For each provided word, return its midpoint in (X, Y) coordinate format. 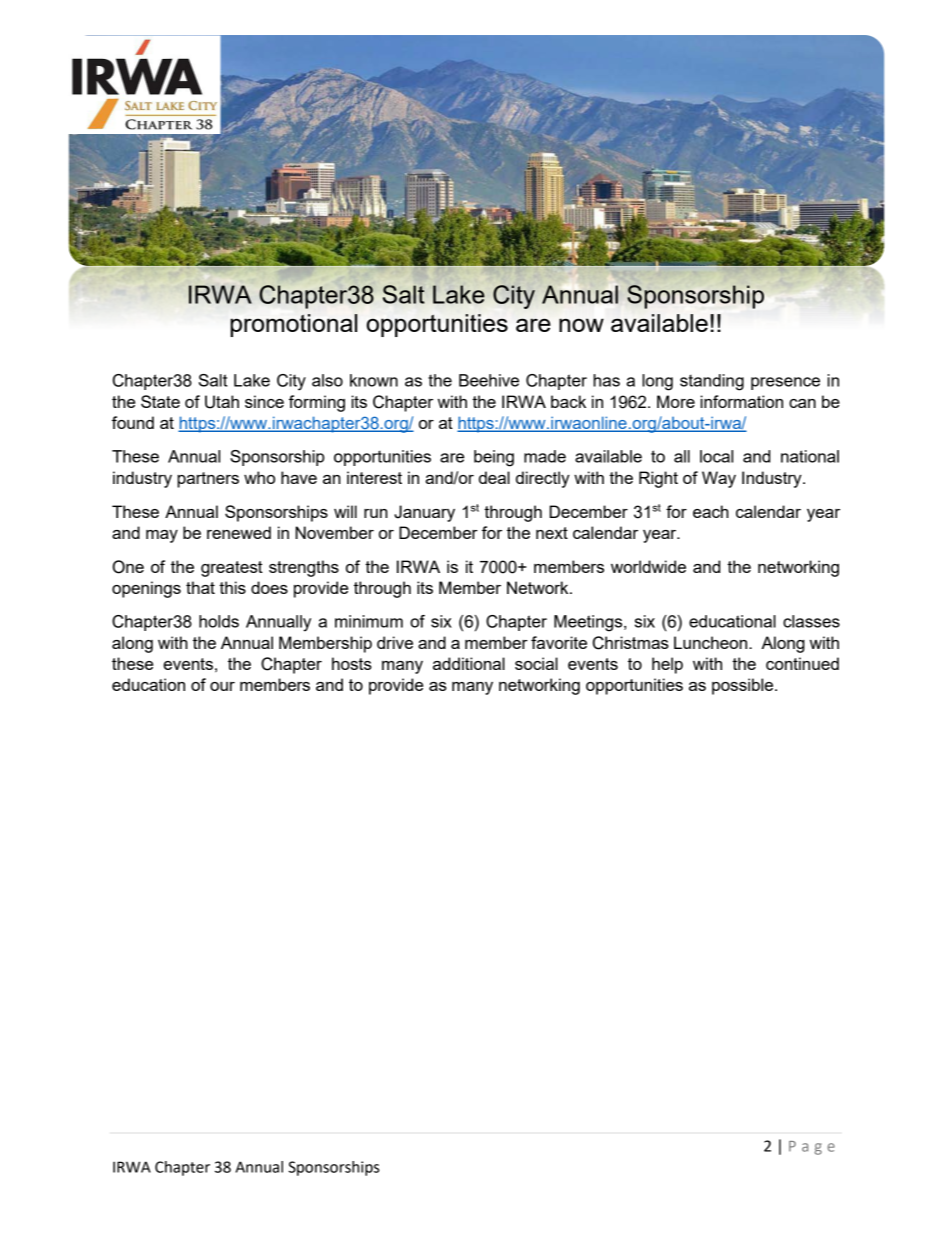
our (222, 686)
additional (469, 663)
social (536, 663)
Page (812, 1148)
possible (744, 686)
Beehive (489, 380)
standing (712, 382)
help (667, 665)
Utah (222, 402)
